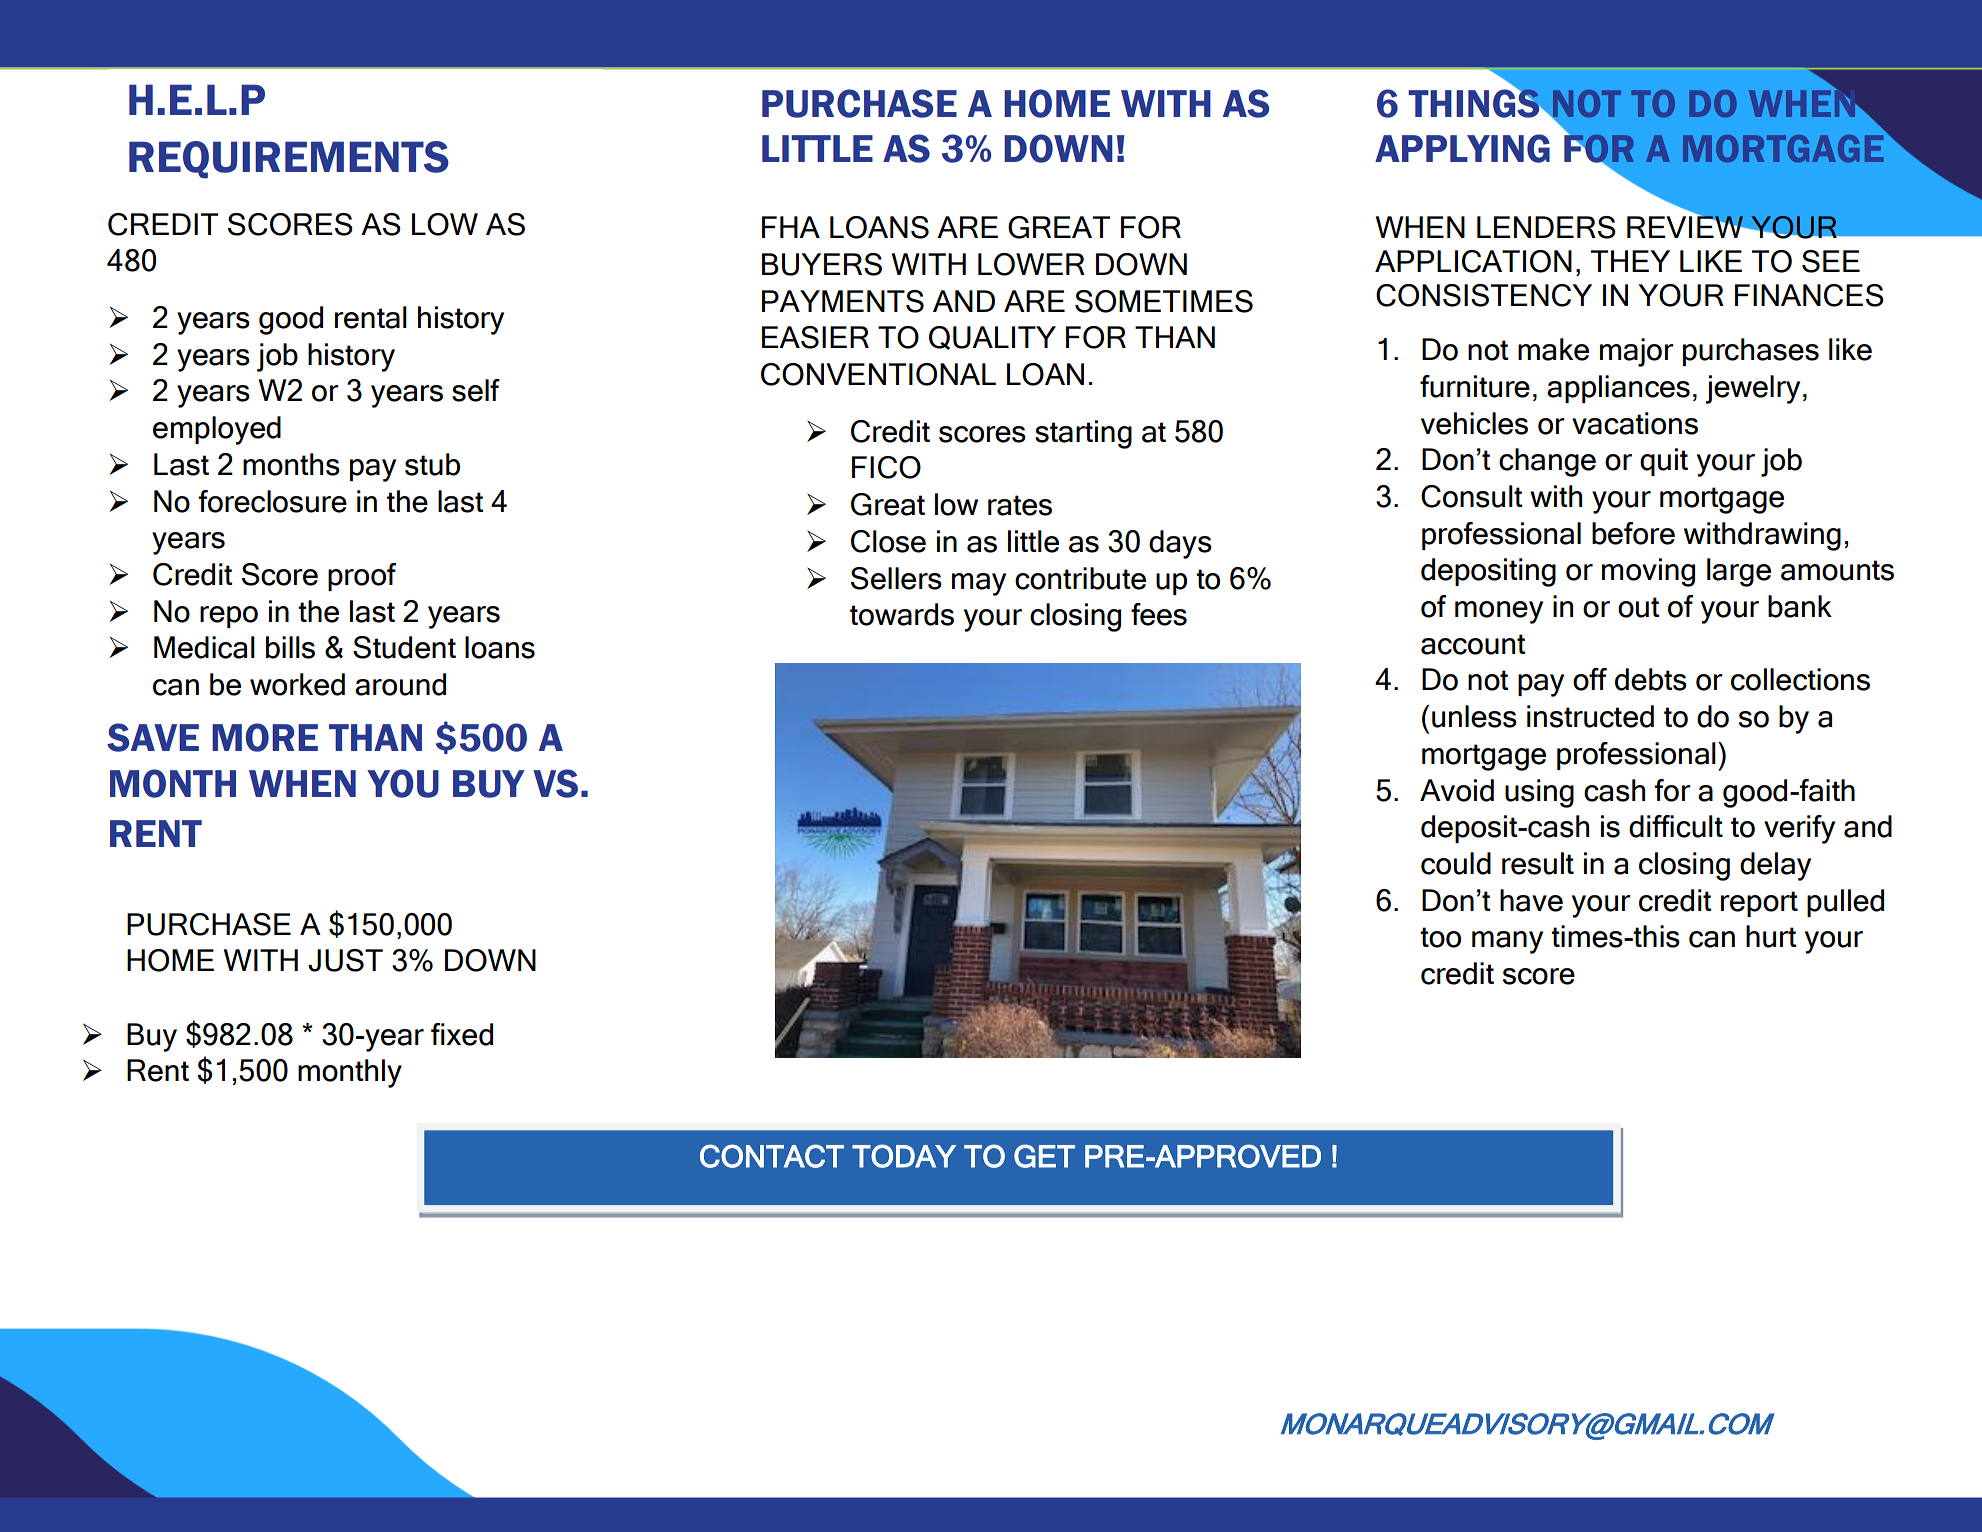 This page has height=1532, width=1982. I want to click on Student, so click(404, 647).
